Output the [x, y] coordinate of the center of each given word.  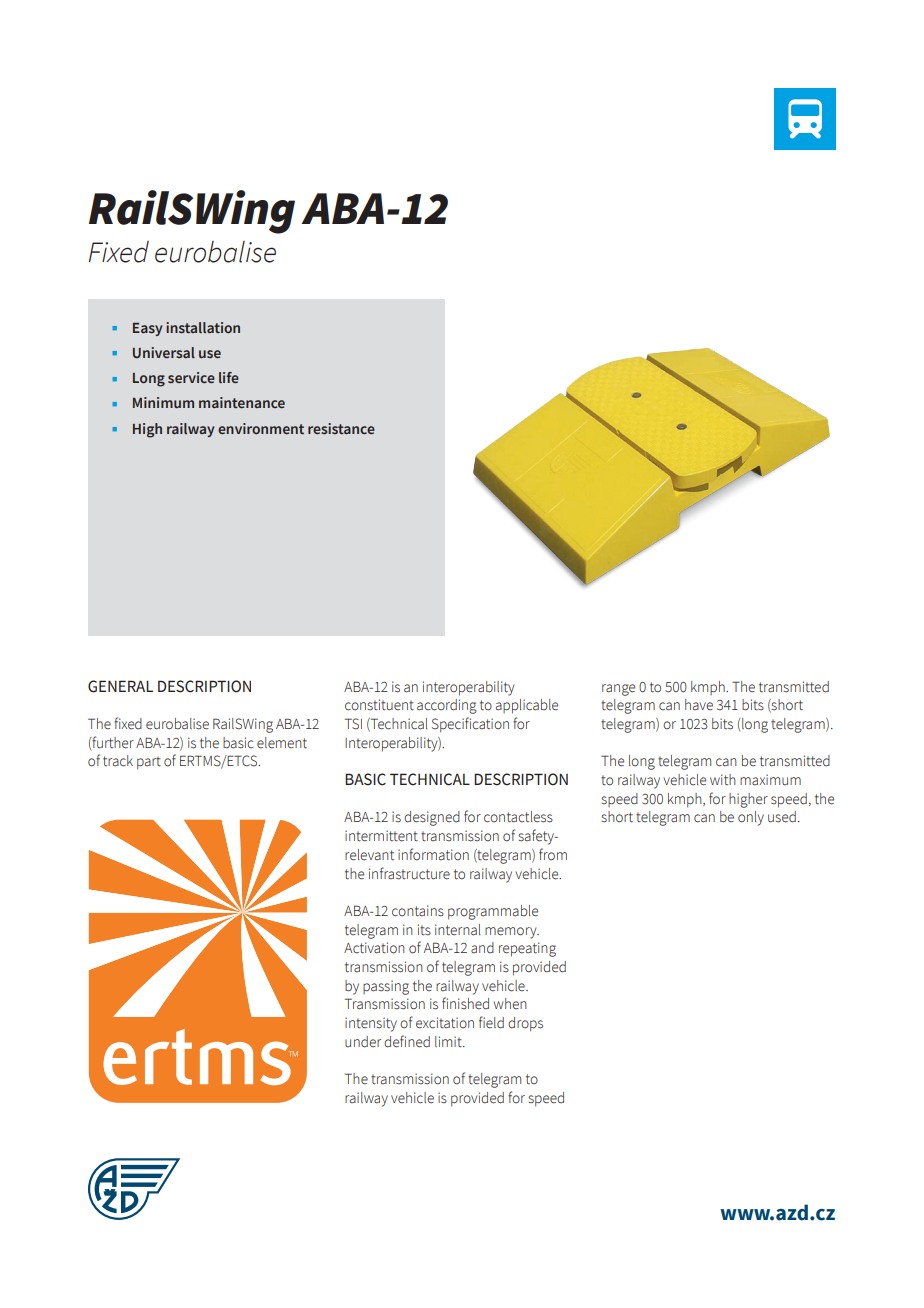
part [149, 763]
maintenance [242, 402]
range [618, 690]
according [447, 706]
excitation [445, 1023]
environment [261, 428]
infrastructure [409, 873]
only [751, 818]
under [363, 1042]
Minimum [163, 402]
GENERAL [120, 686]
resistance [341, 428]
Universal [164, 352]
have [699, 705]
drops [525, 1024]
